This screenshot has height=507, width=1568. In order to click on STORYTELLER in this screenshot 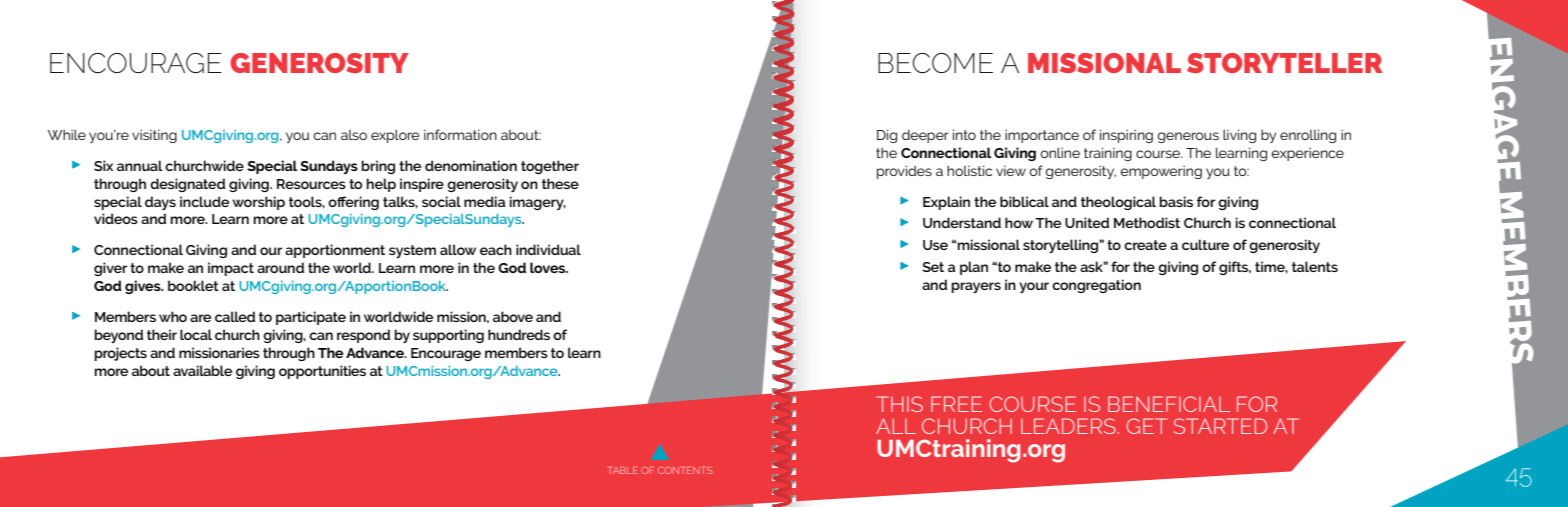, I will do `click(1285, 63)`.
